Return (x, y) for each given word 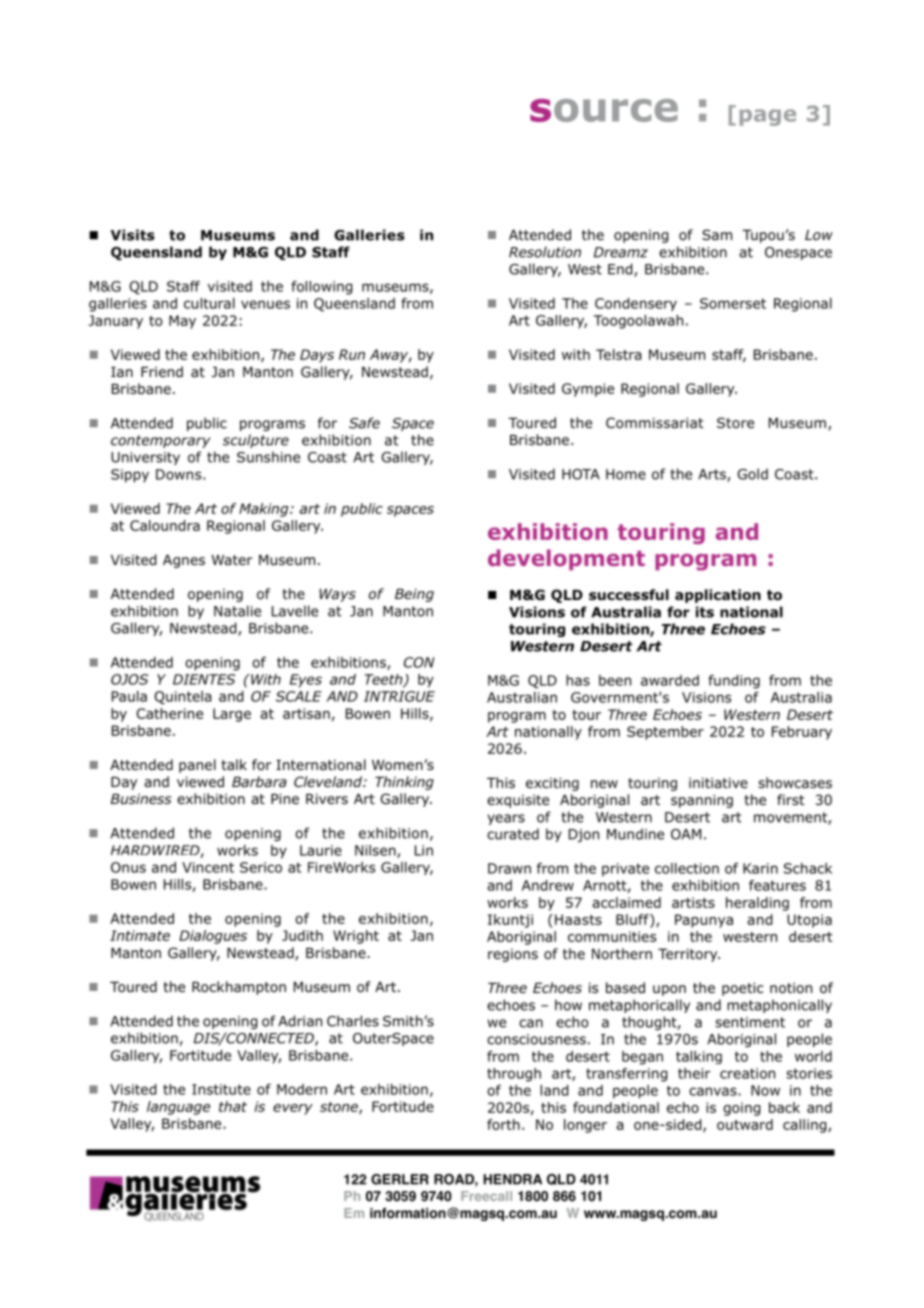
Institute (221, 1089)
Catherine (169, 713)
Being (414, 595)
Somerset (733, 303)
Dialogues (213, 937)
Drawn (509, 868)
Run (352, 354)
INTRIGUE (399, 696)
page (768, 117)
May (182, 322)
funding (734, 682)
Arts (713, 475)
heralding (757, 904)
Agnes (184, 561)
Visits (133, 235)
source (604, 110)
